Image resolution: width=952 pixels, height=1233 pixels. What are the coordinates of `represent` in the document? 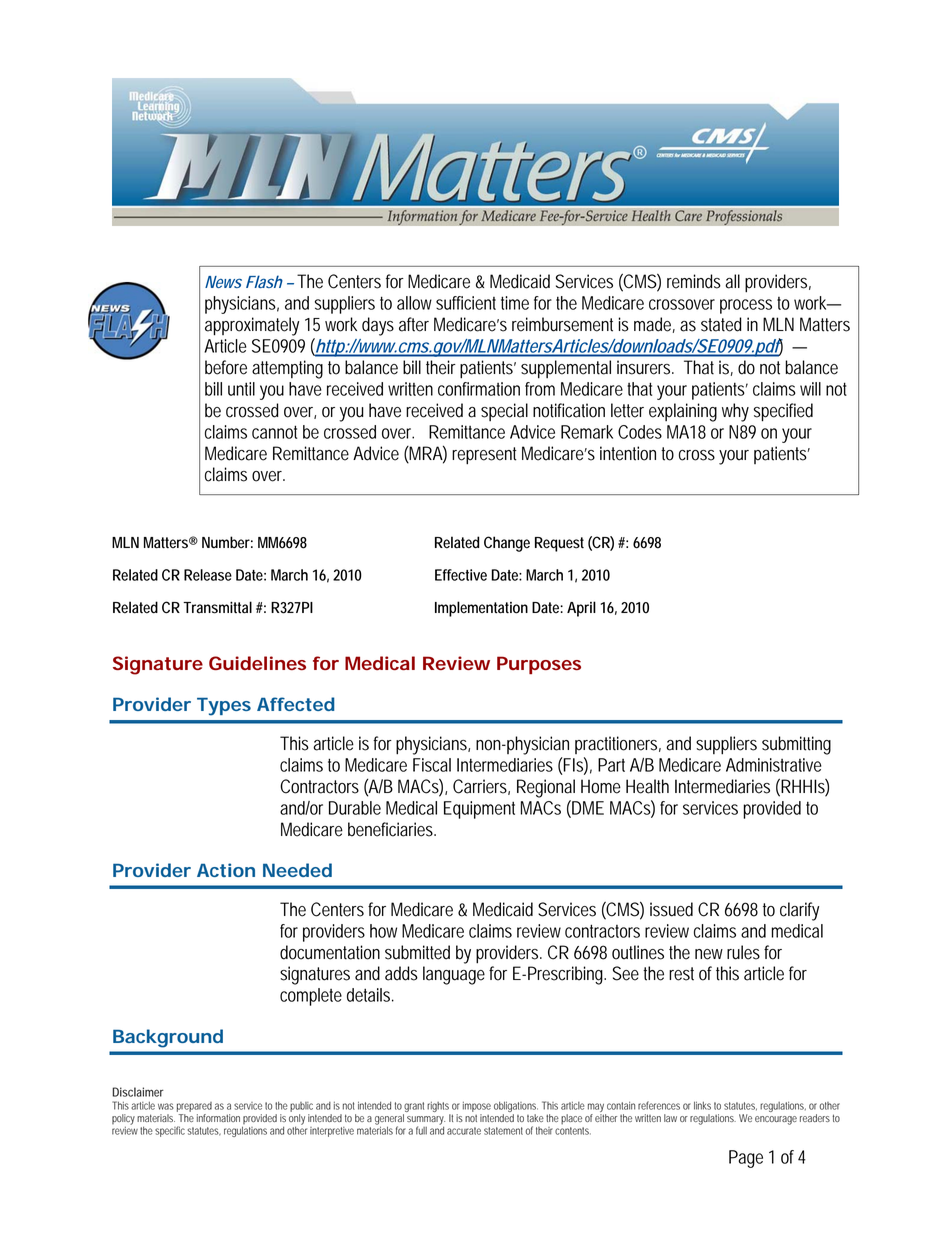 It's located at (484, 456).
